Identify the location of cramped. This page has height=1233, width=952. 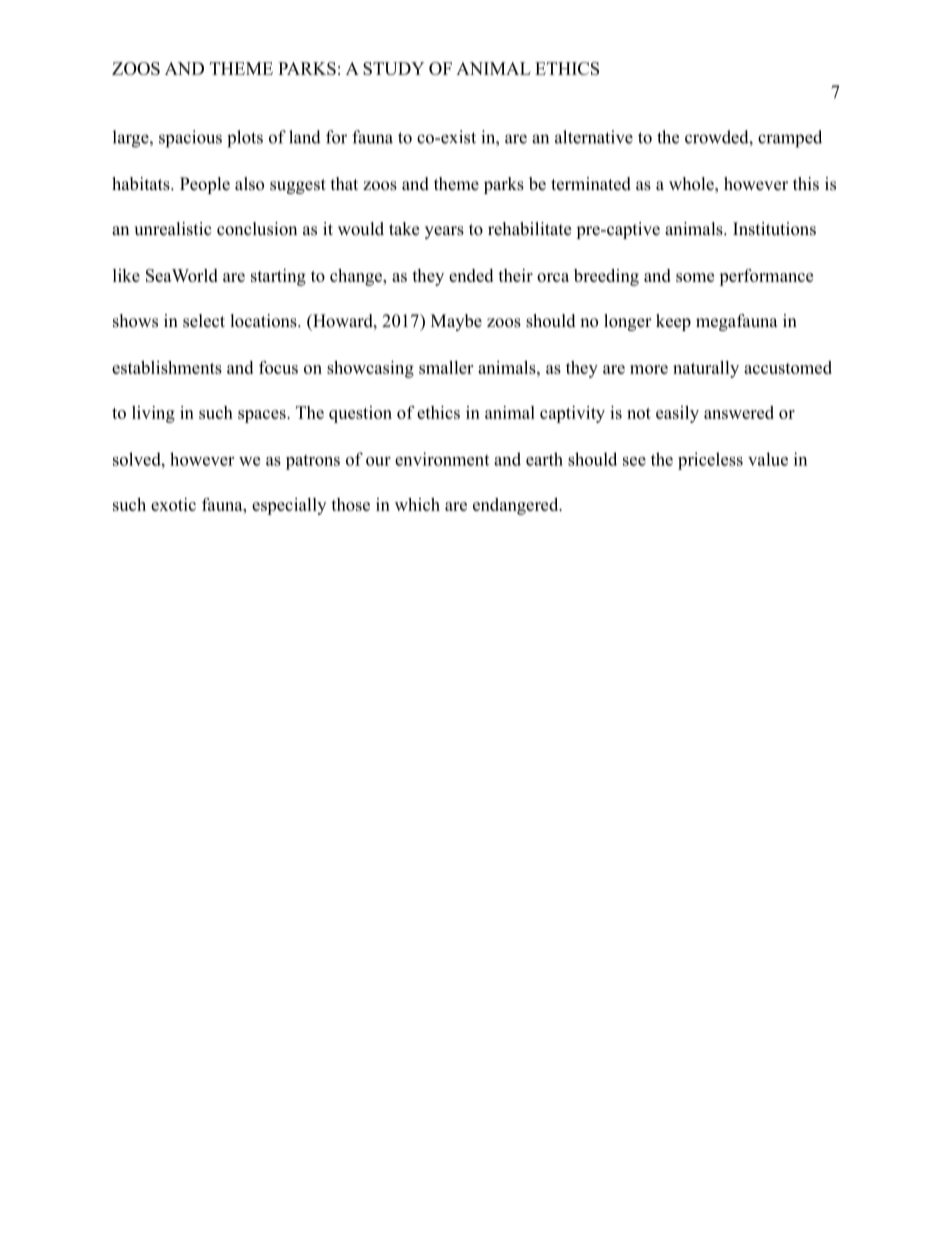
(790, 139).
